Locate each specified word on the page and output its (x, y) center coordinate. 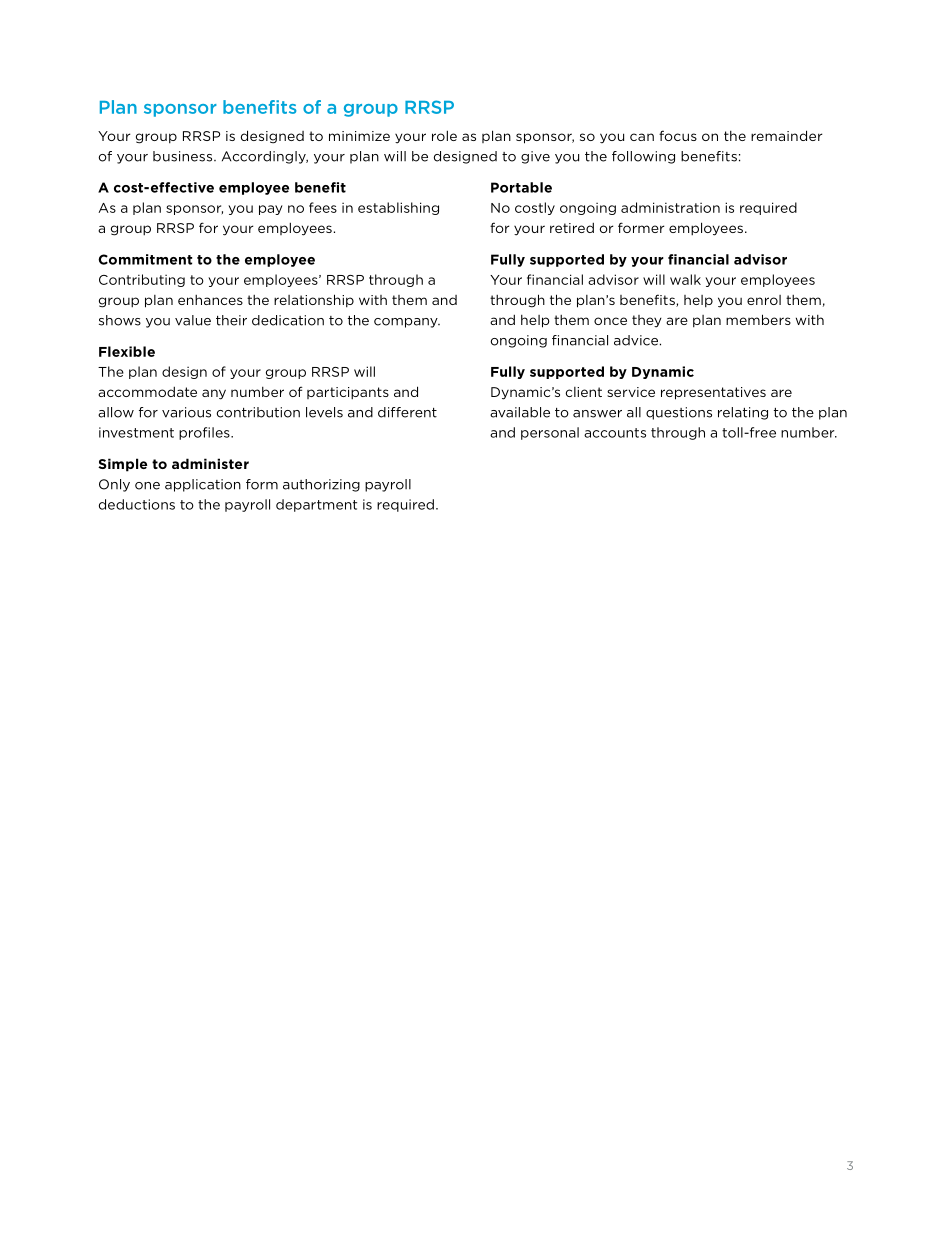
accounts (615, 433)
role (444, 135)
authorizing (321, 485)
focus (678, 135)
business (184, 156)
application (203, 485)
